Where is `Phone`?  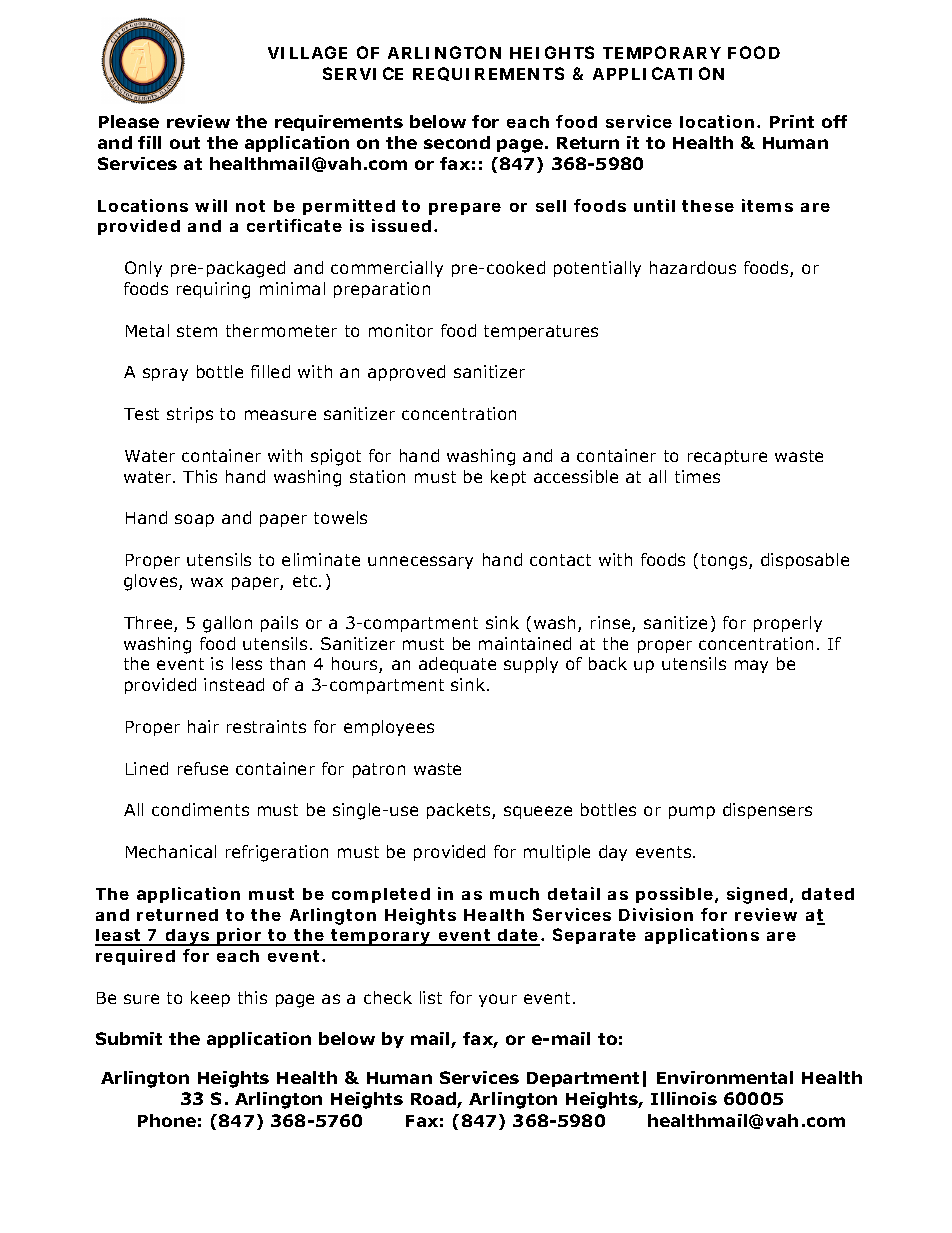
Phone is located at coordinates (167, 1120).
